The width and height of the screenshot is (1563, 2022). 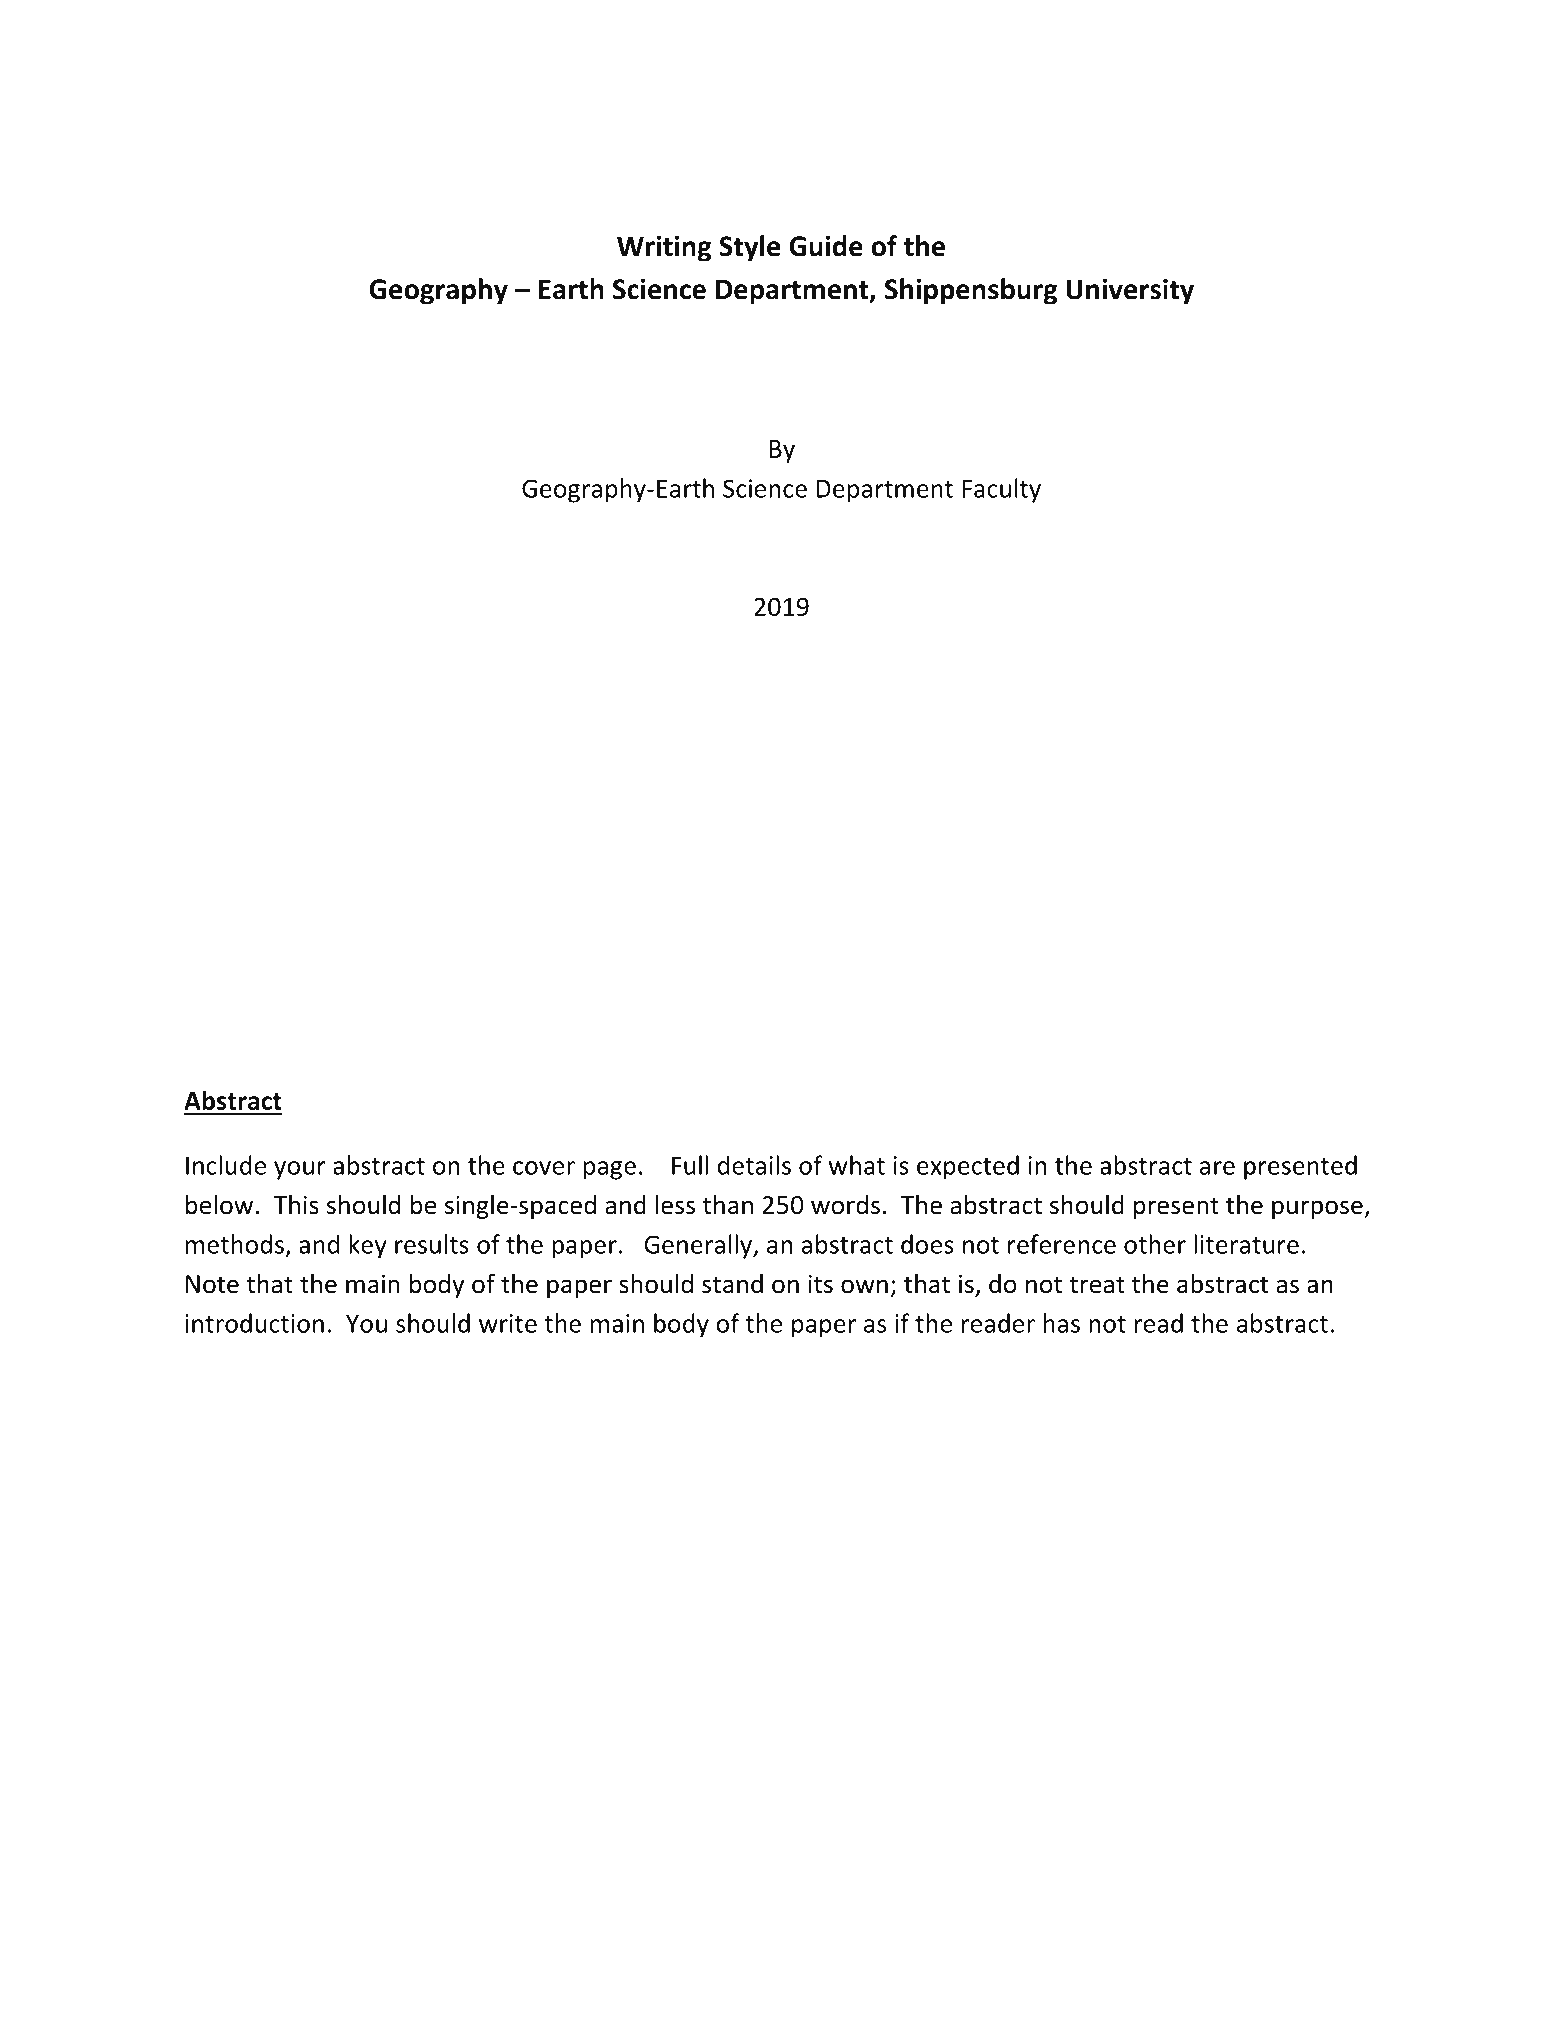 What do you see at coordinates (1001, 490) in the screenshot?
I see `Faculty` at bounding box center [1001, 490].
